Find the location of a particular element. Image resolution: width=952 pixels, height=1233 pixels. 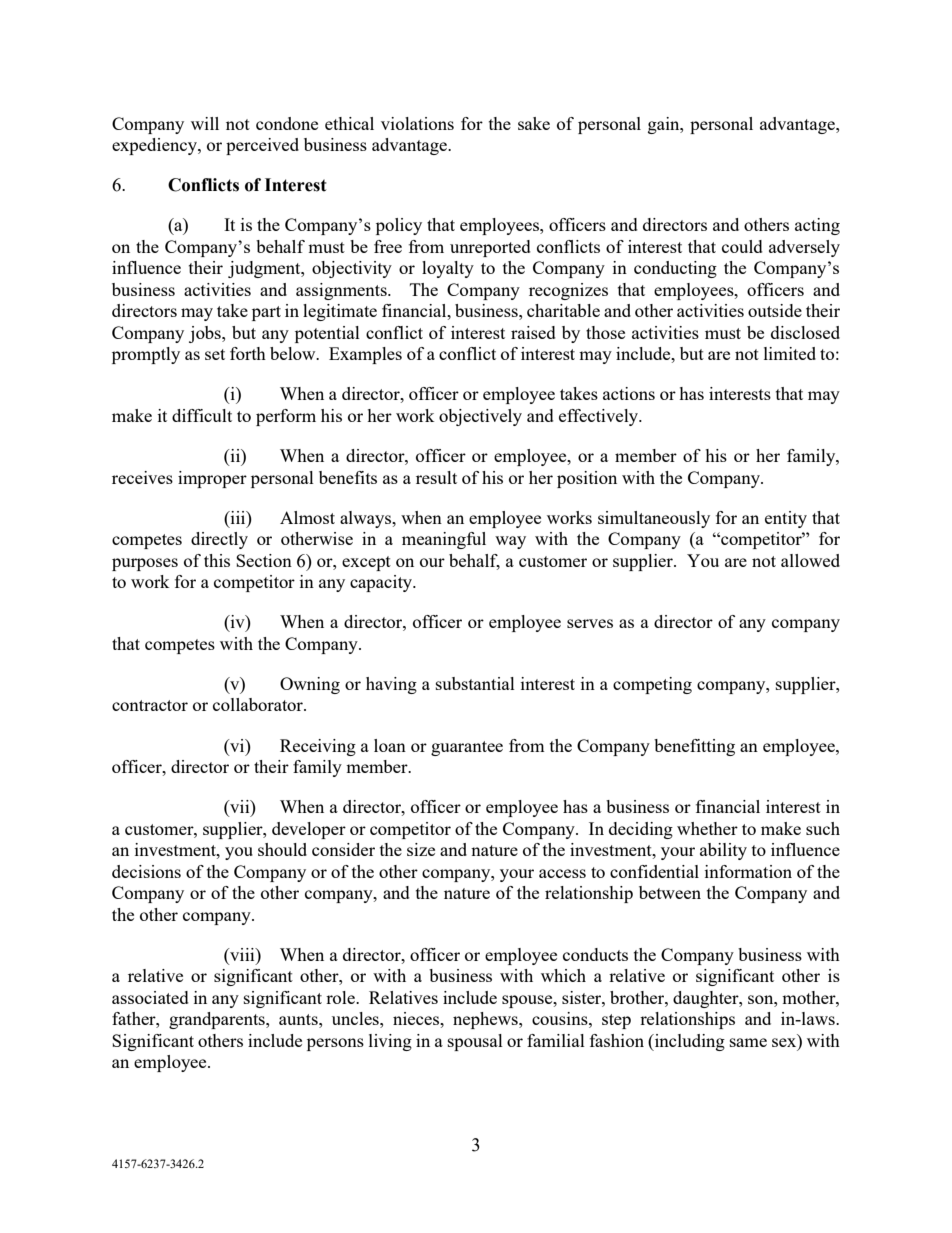

benefitting is located at coordinates (694, 747).
